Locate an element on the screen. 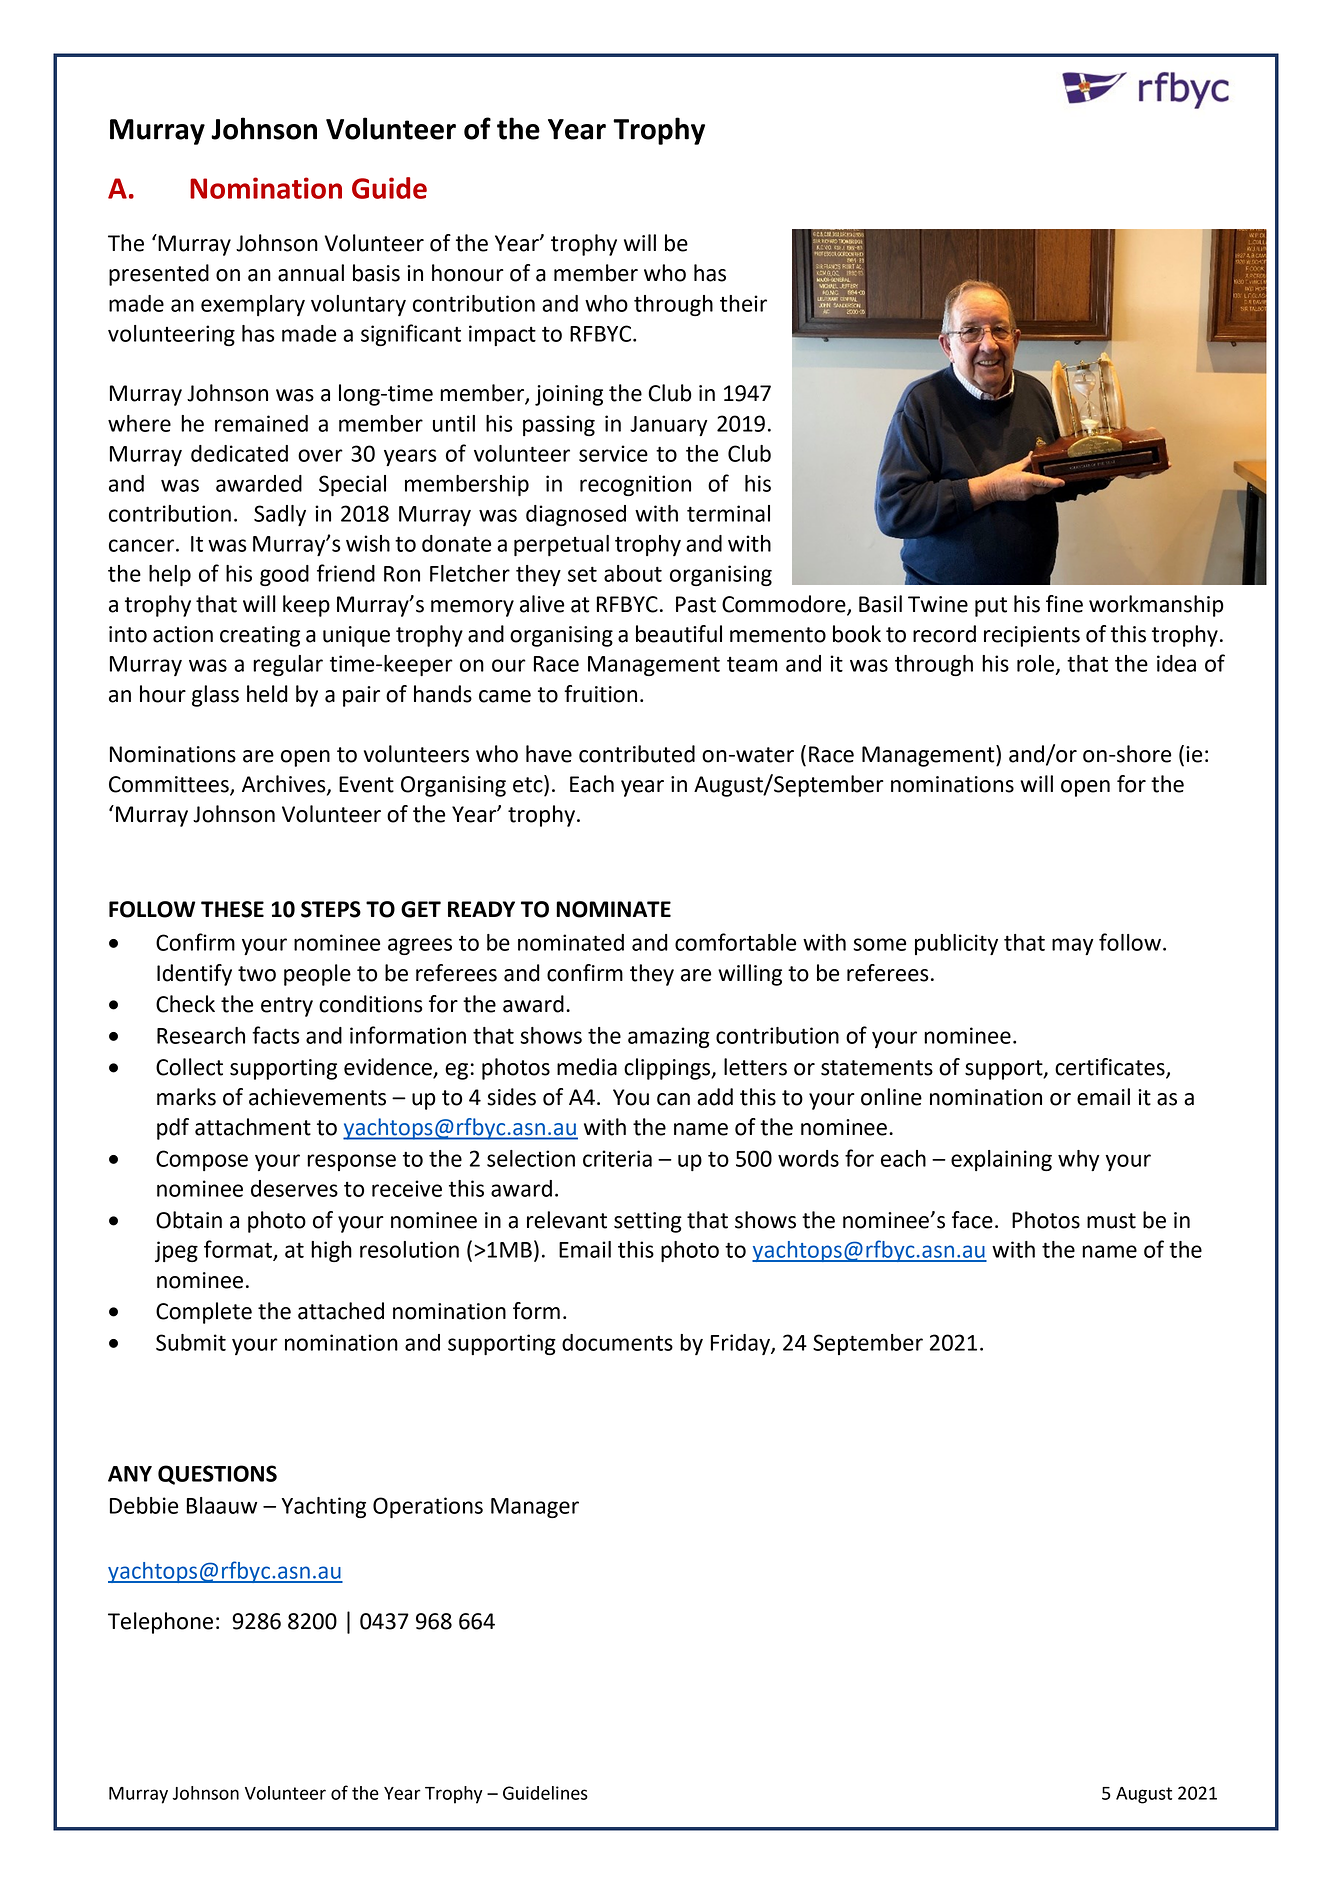  why is located at coordinates (1079, 1160).
